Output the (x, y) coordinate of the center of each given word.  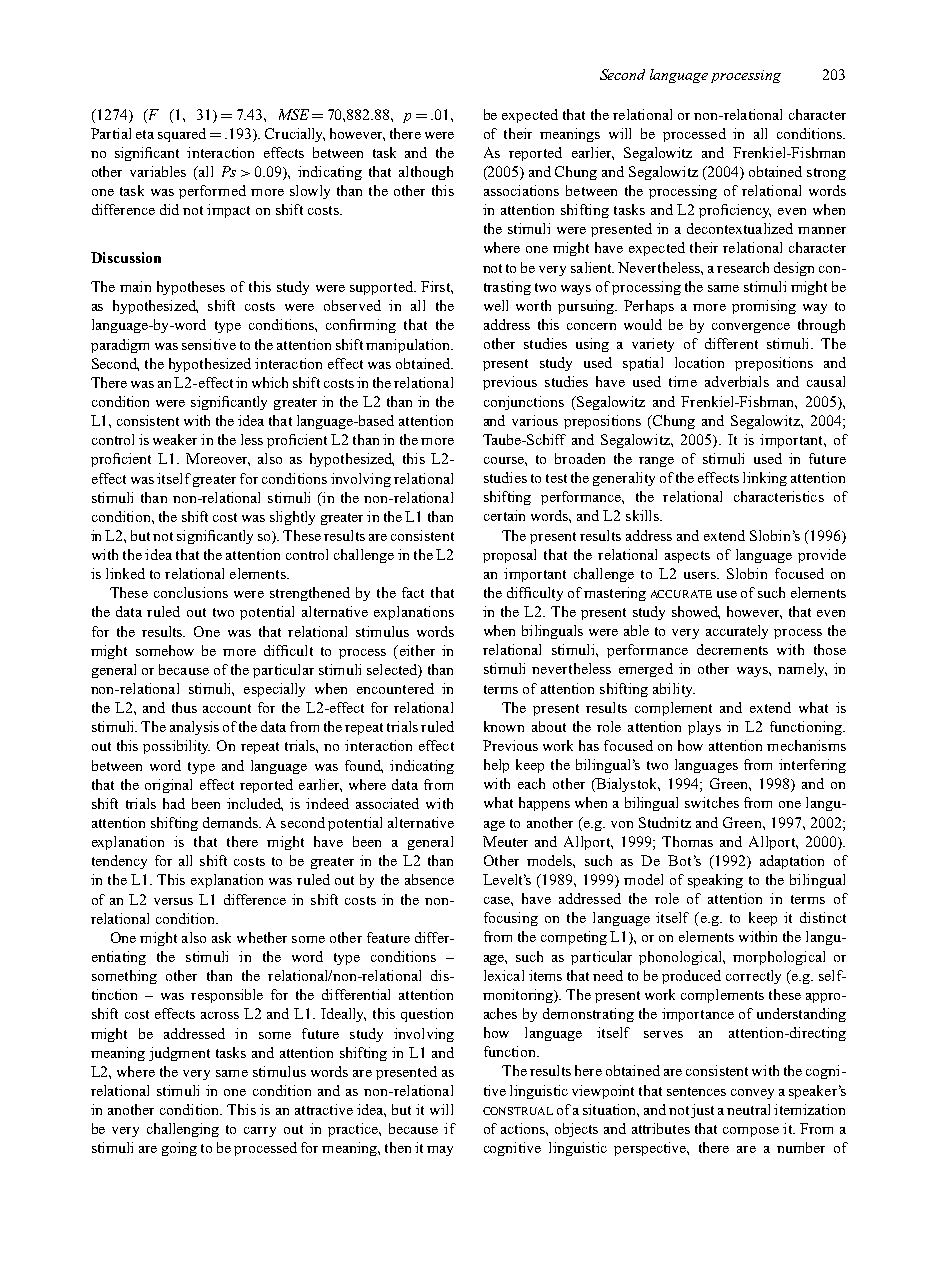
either (416, 650)
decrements (732, 649)
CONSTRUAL (518, 1111)
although (426, 173)
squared (182, 135)
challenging (183, 1130)
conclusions (191, 592)
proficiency (735, 211)
